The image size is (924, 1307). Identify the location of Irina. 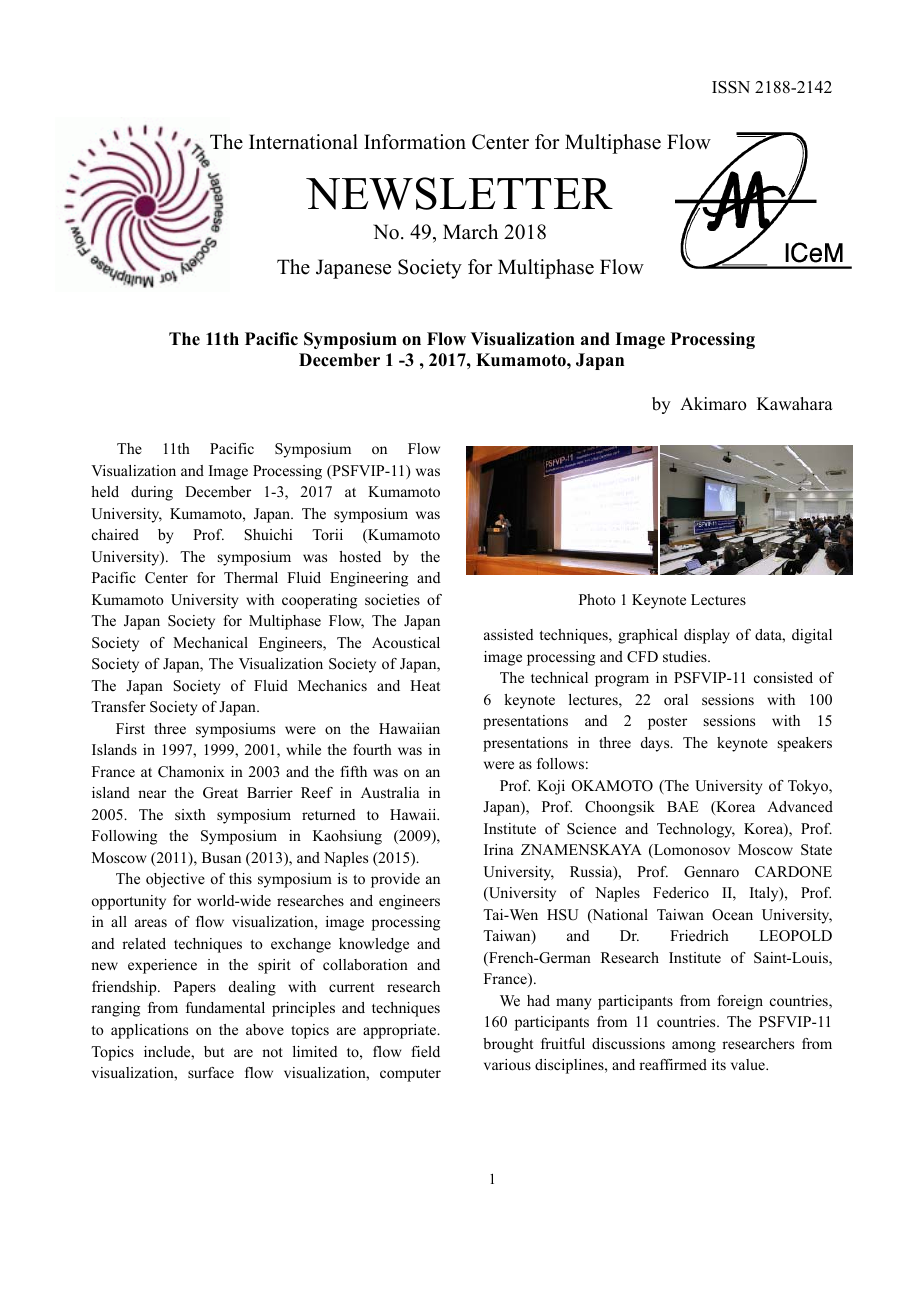
(499, 849).
